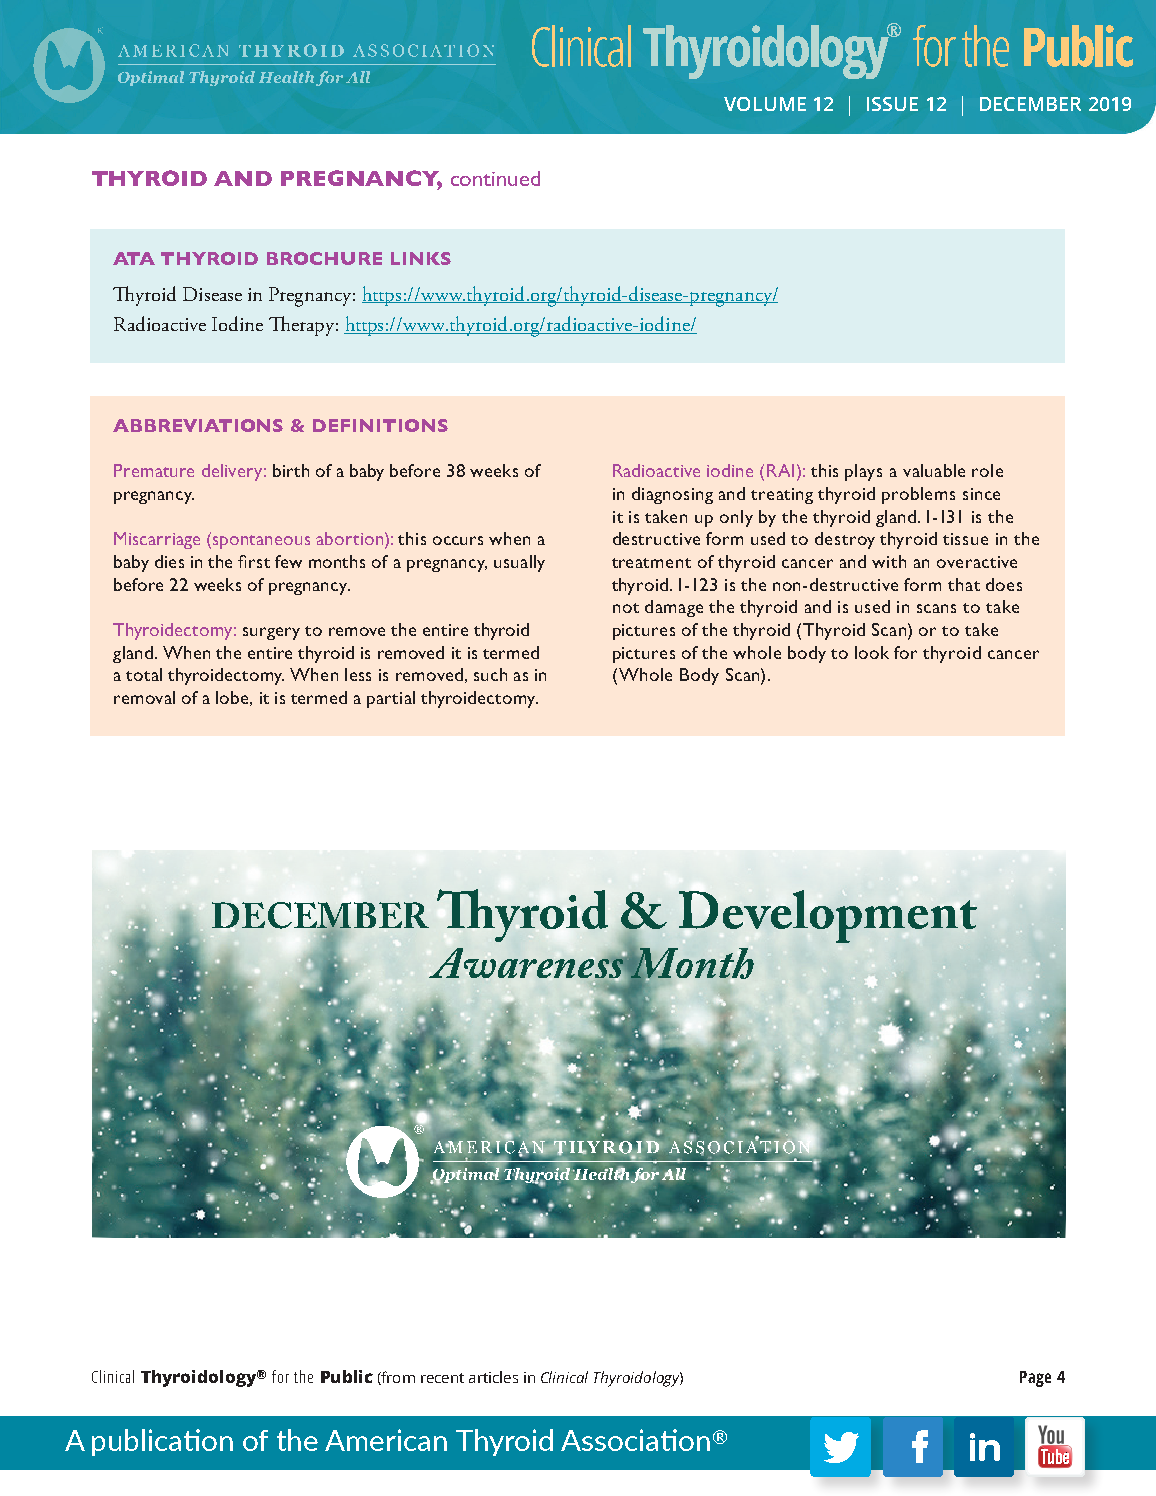  Describe the element at coordinates (134, 258) in the page. I see `ATA` at that location.
